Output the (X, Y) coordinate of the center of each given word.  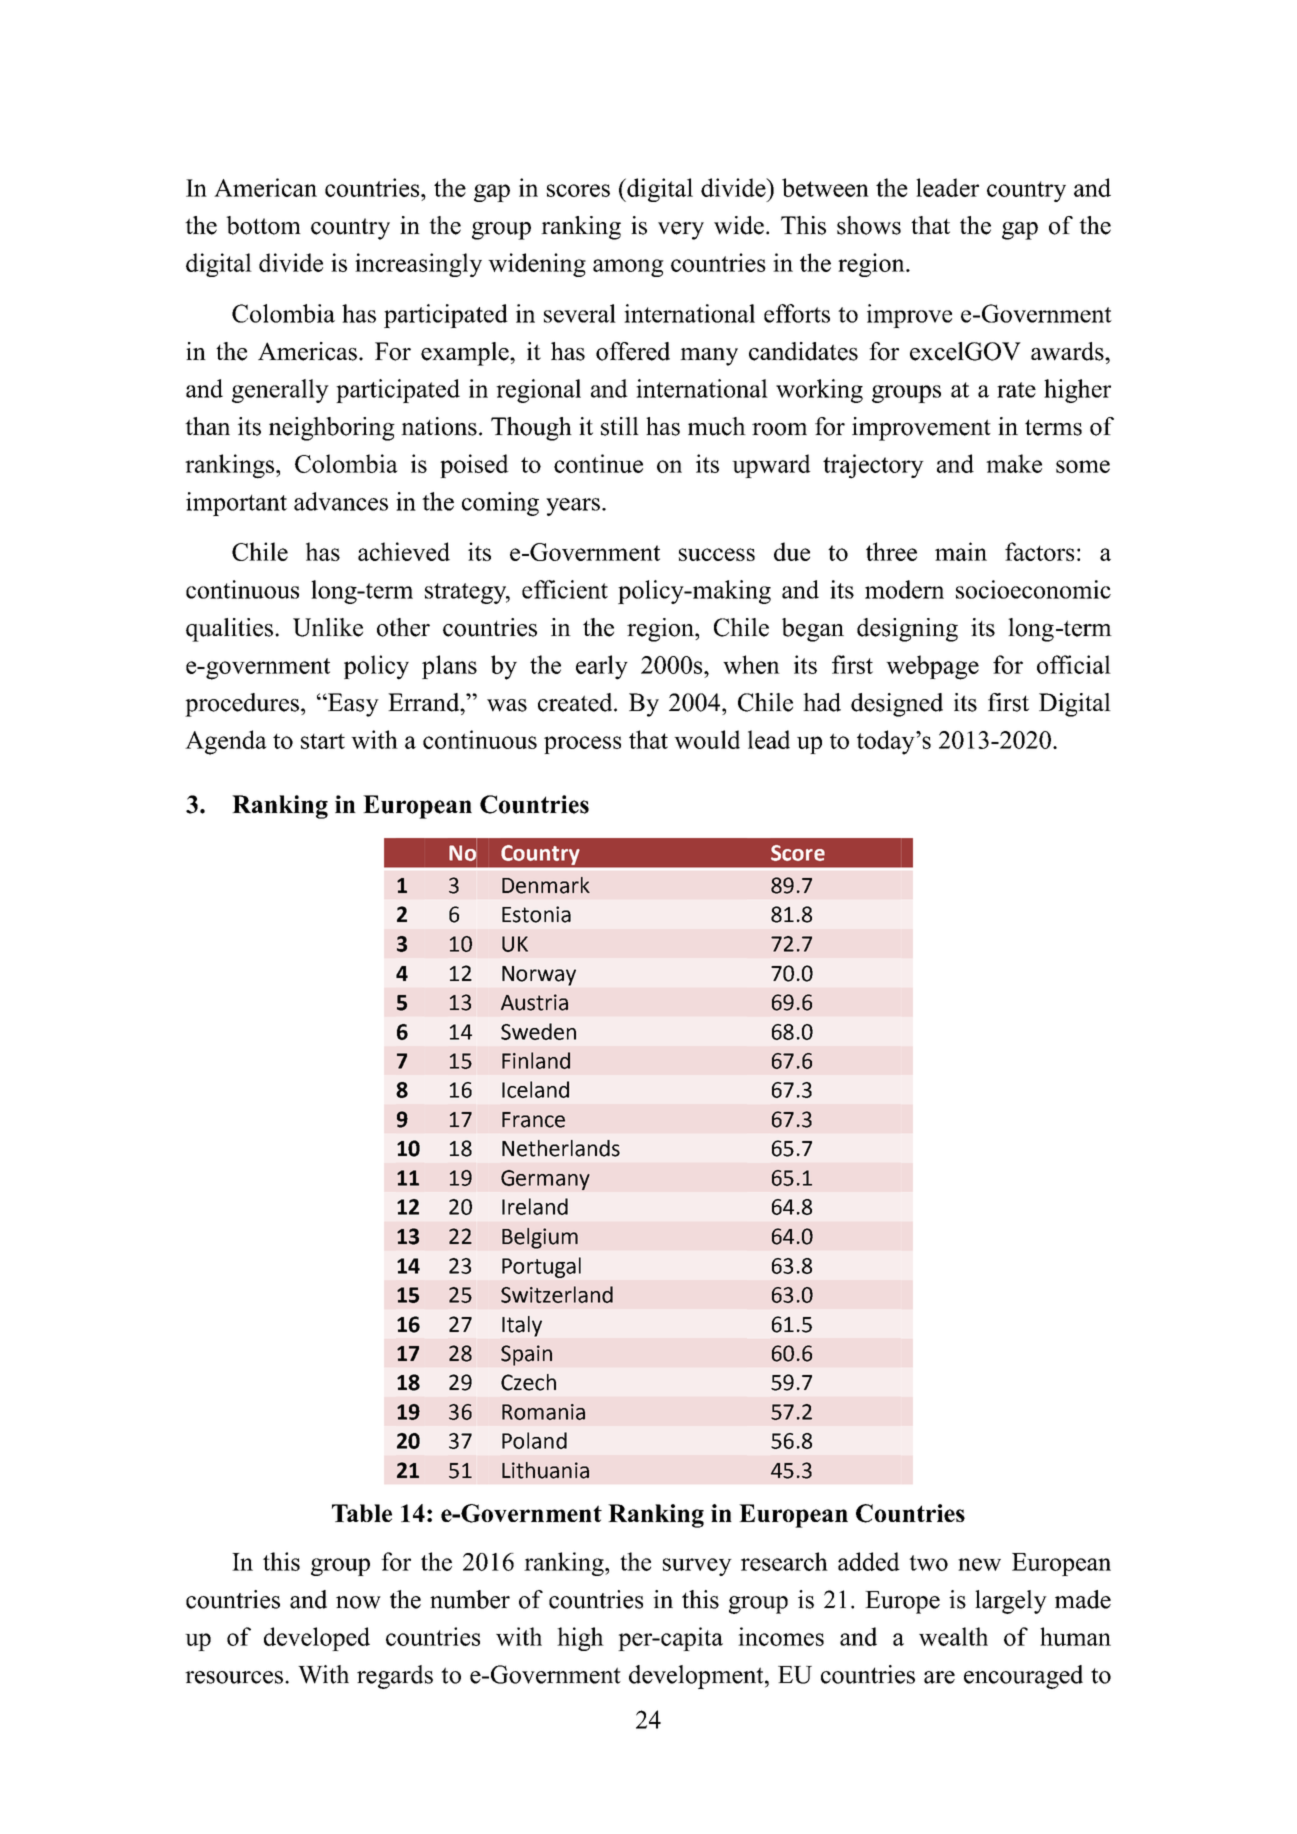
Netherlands (561, 1148)
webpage (932, 667)
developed (317, 1639)
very (681, 231)
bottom (263, 225)
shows (869, 225)
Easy (352, 705)
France (533, 1120)
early (602, 667)
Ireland (535, 1206)
